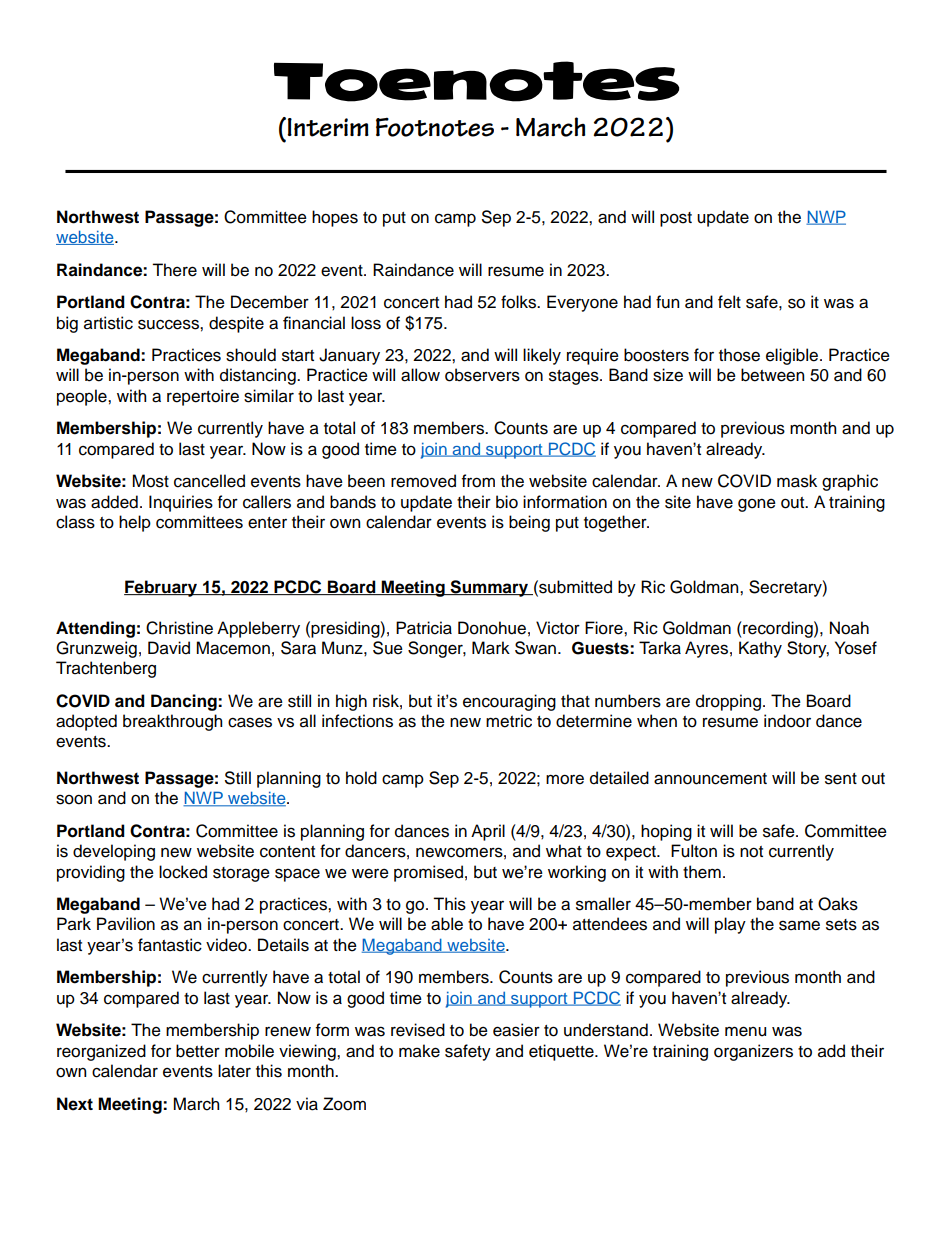 This screenshot has height=1233, width=952. I want to click on Most, so click(150, 481).
